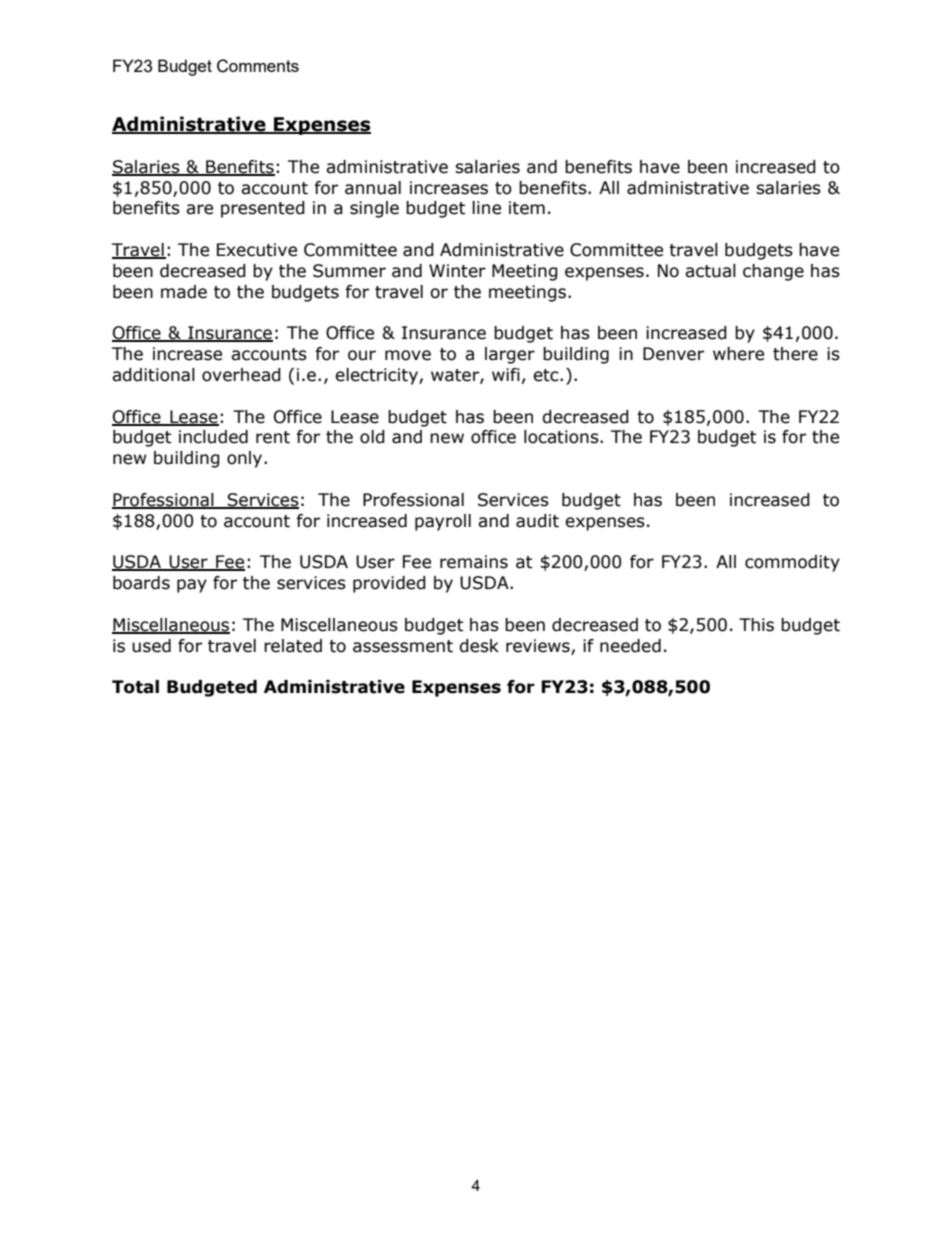  What do you see at coordinates (151, 646) in the page?
I see `used` at bounding box center [151, 646].
